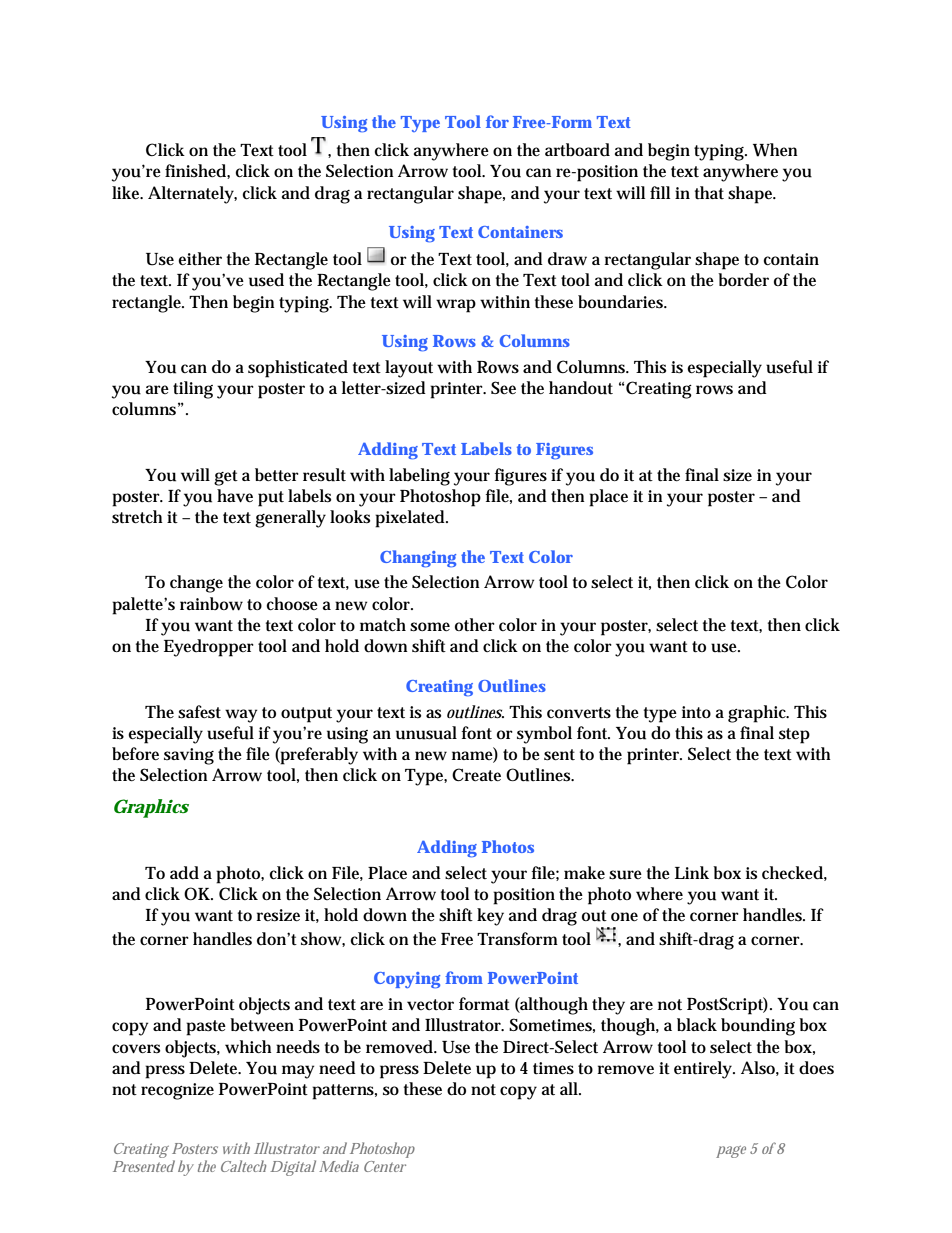  I want to click on like, so click(127, 192).
